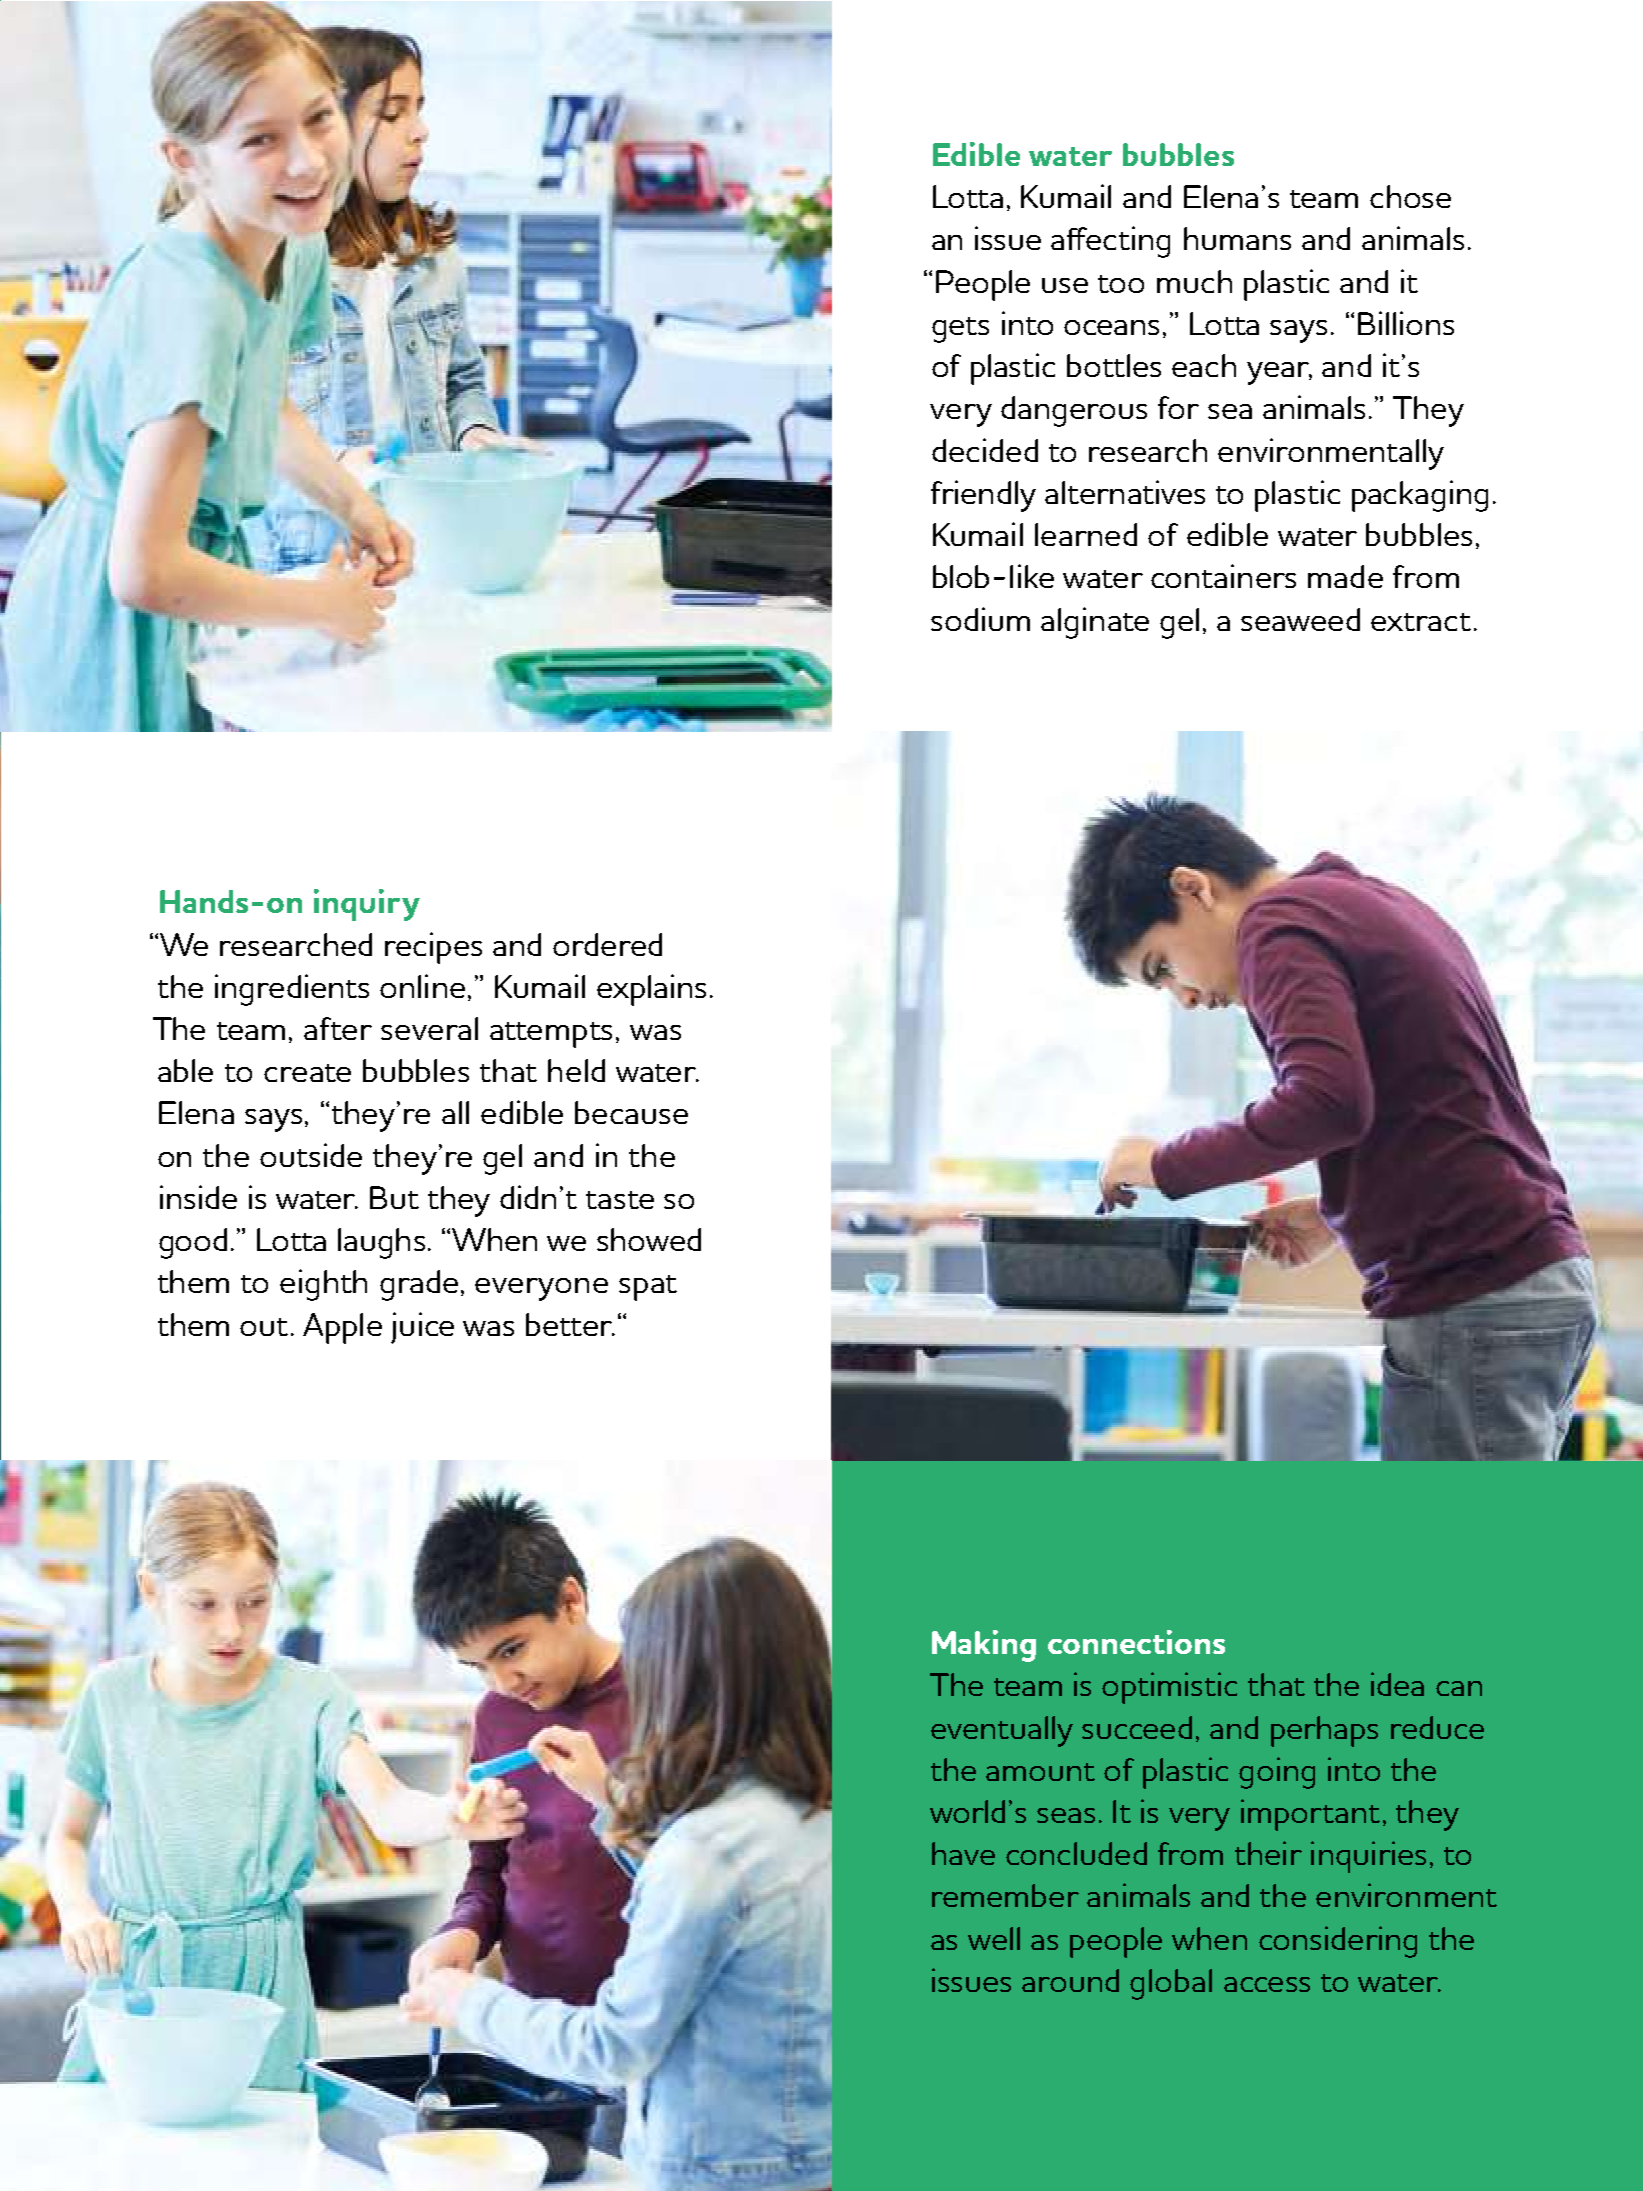 This screenshot has height=2191, width=1643. Describe the element at coordinates (960, 330) in the screenshot. I see `gets` at that location.
